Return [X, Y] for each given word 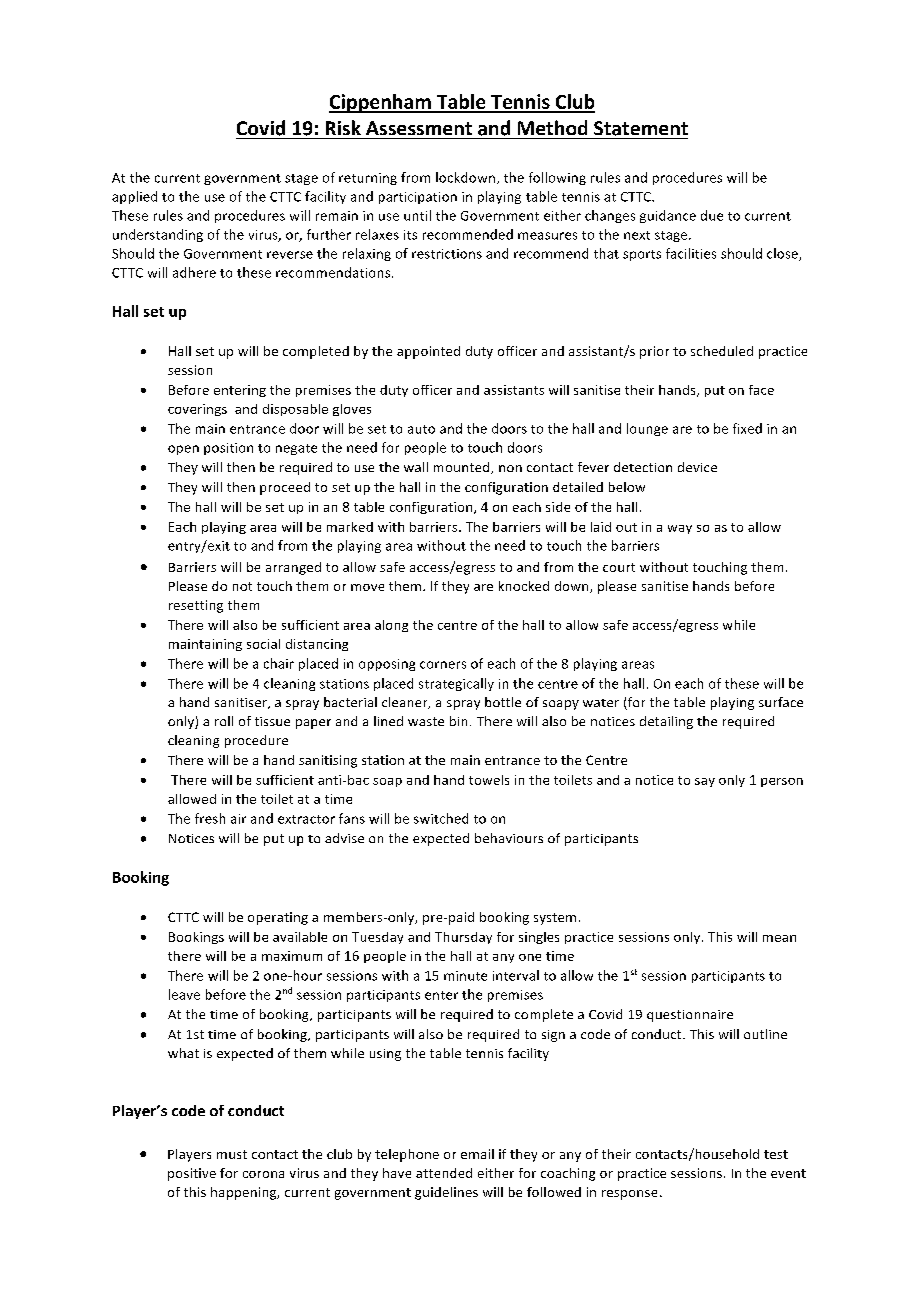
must [232, 1154]
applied [134, 197]
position [228, 449]
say [705, 782]
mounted [463, 468]
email [477, 1154]
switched [441, 818]
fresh [210, 818]
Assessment [419, 128]
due [712, 215]
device [697, 467]
